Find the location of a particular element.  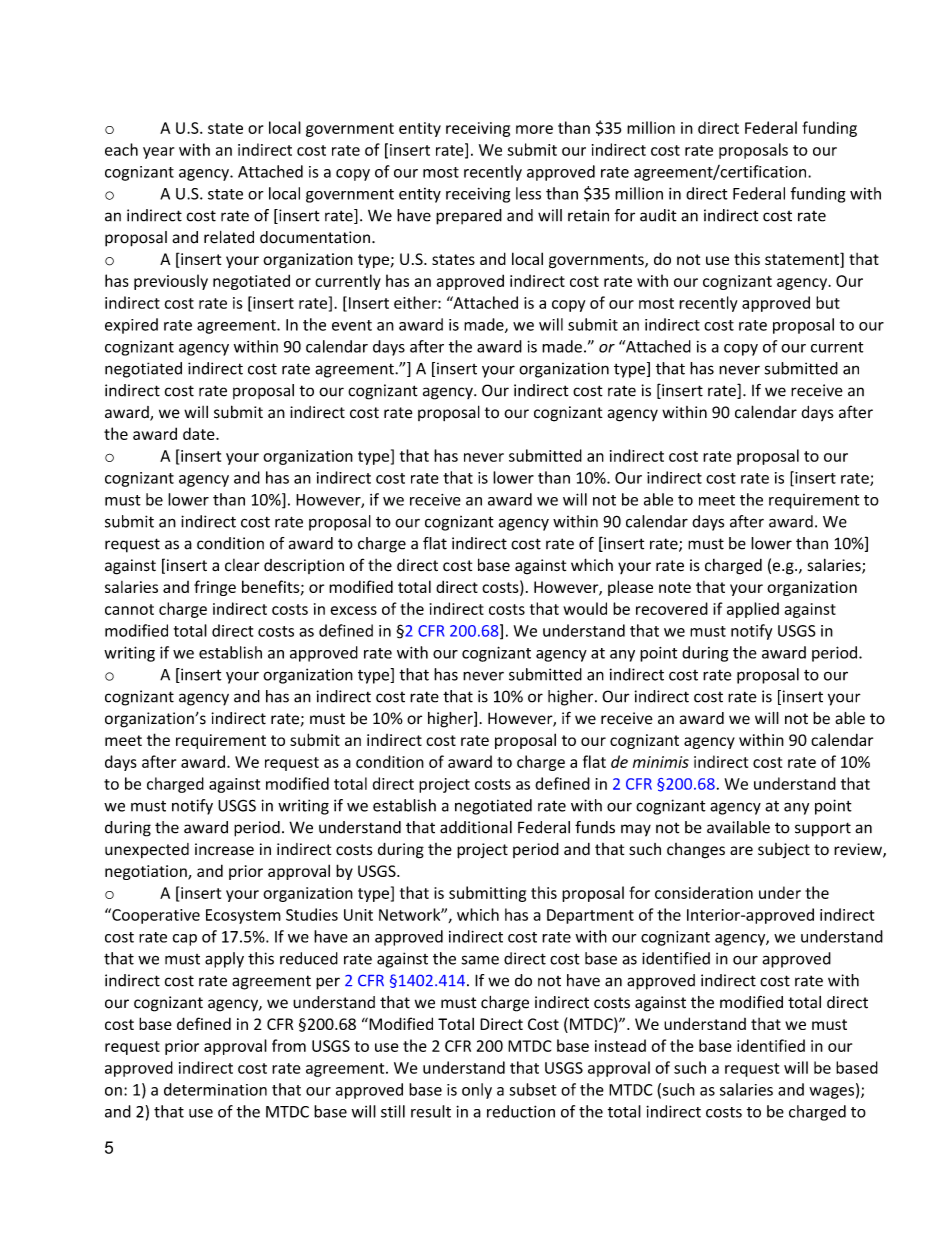

fringe is located at coordinates (215, 588).
